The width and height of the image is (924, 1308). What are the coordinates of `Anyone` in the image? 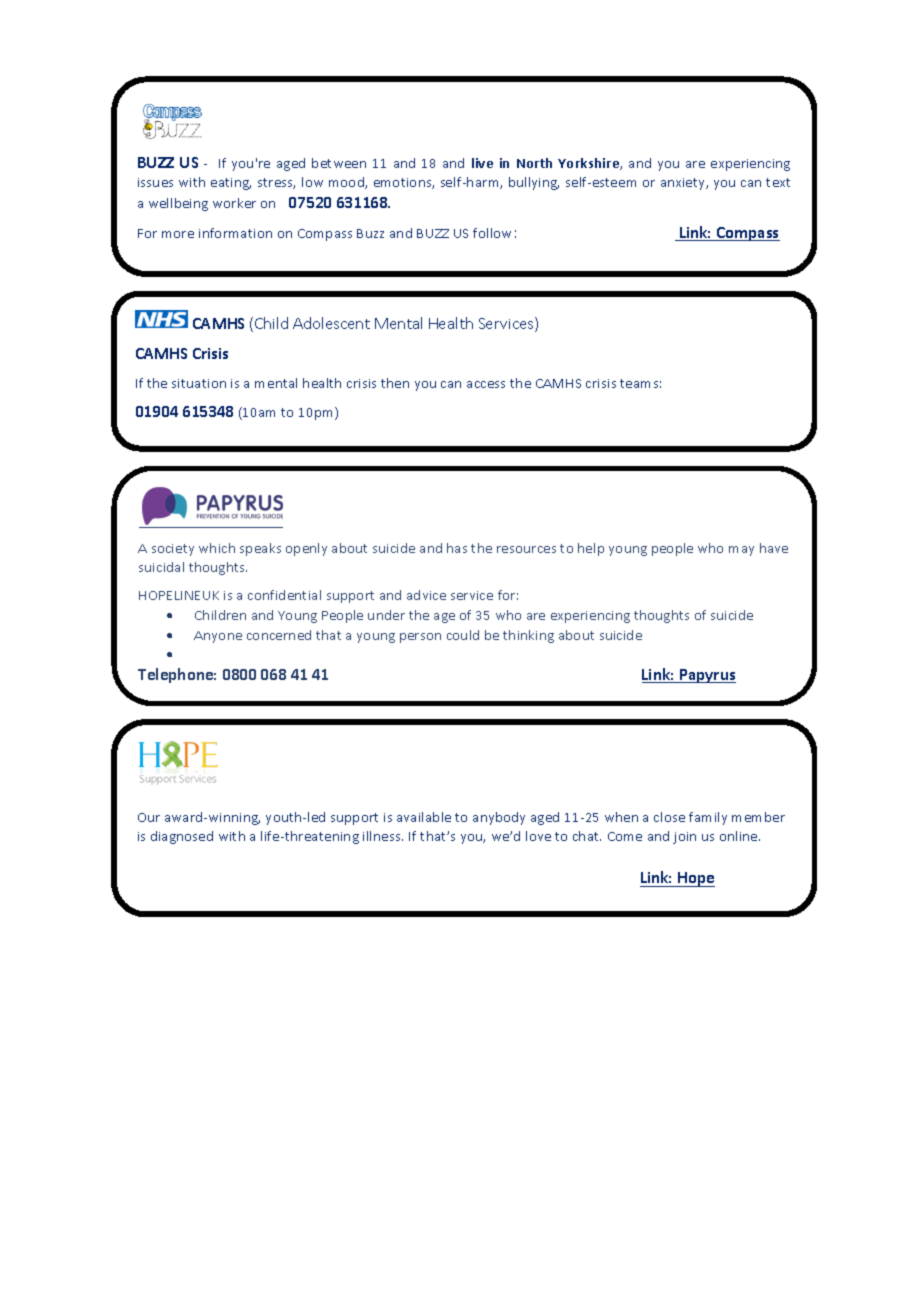 It's located at (218, 637).
